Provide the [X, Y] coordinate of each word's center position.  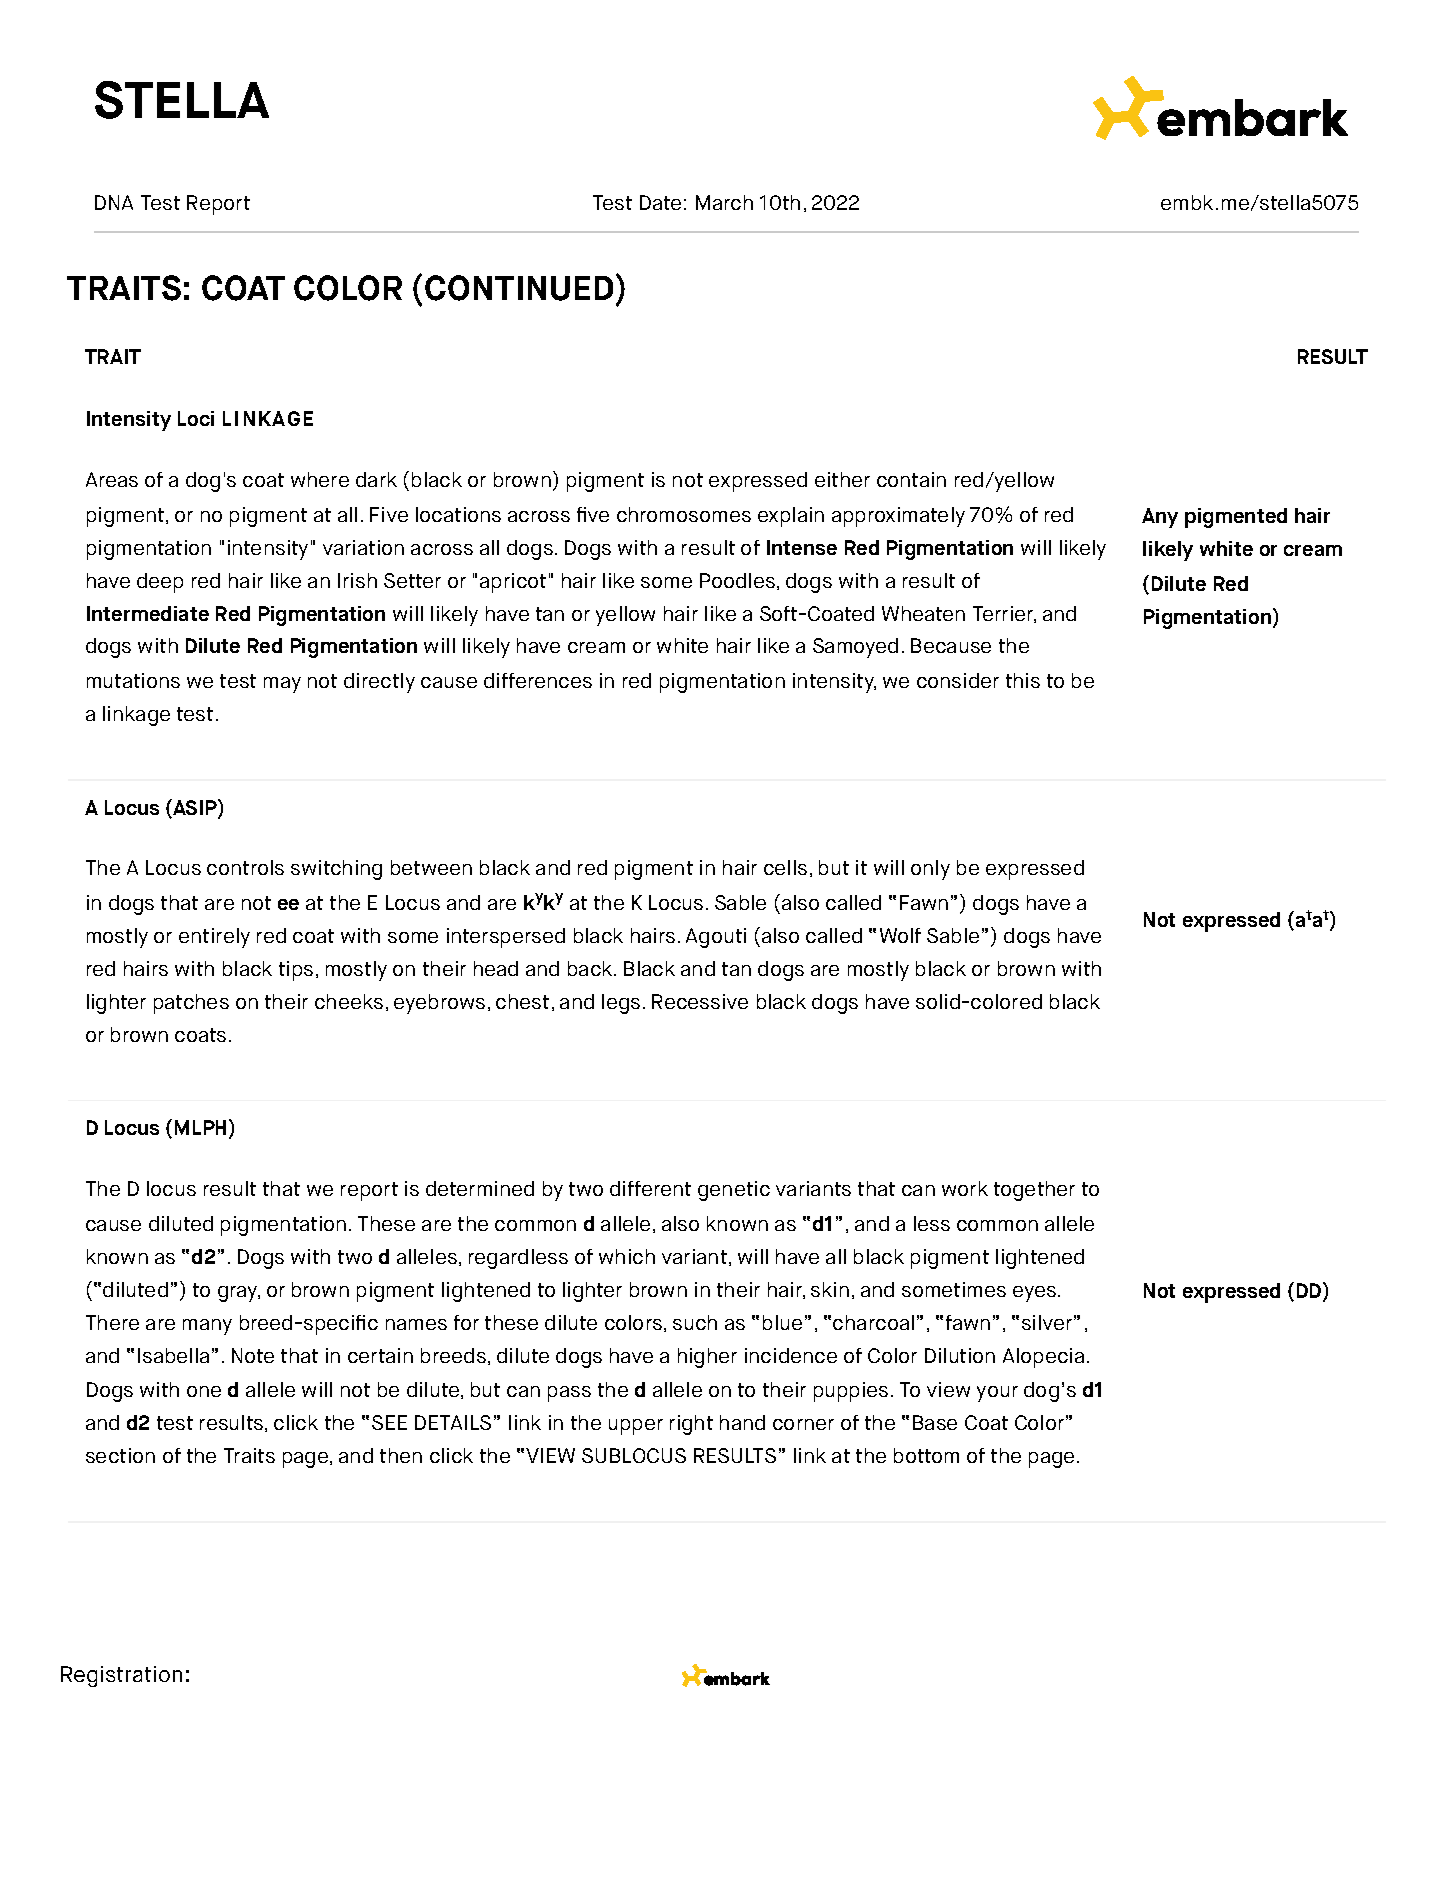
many [207, 1327]
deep [160, 583]
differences [538, 680]
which [627, 1256]
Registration [121, 1676]
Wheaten [923, 613]
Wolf [900, 935]
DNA [114, 202]
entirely [214, 938]
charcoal [873, 1322]
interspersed [506, 938]
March [724, 202]
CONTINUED [519, 288]
